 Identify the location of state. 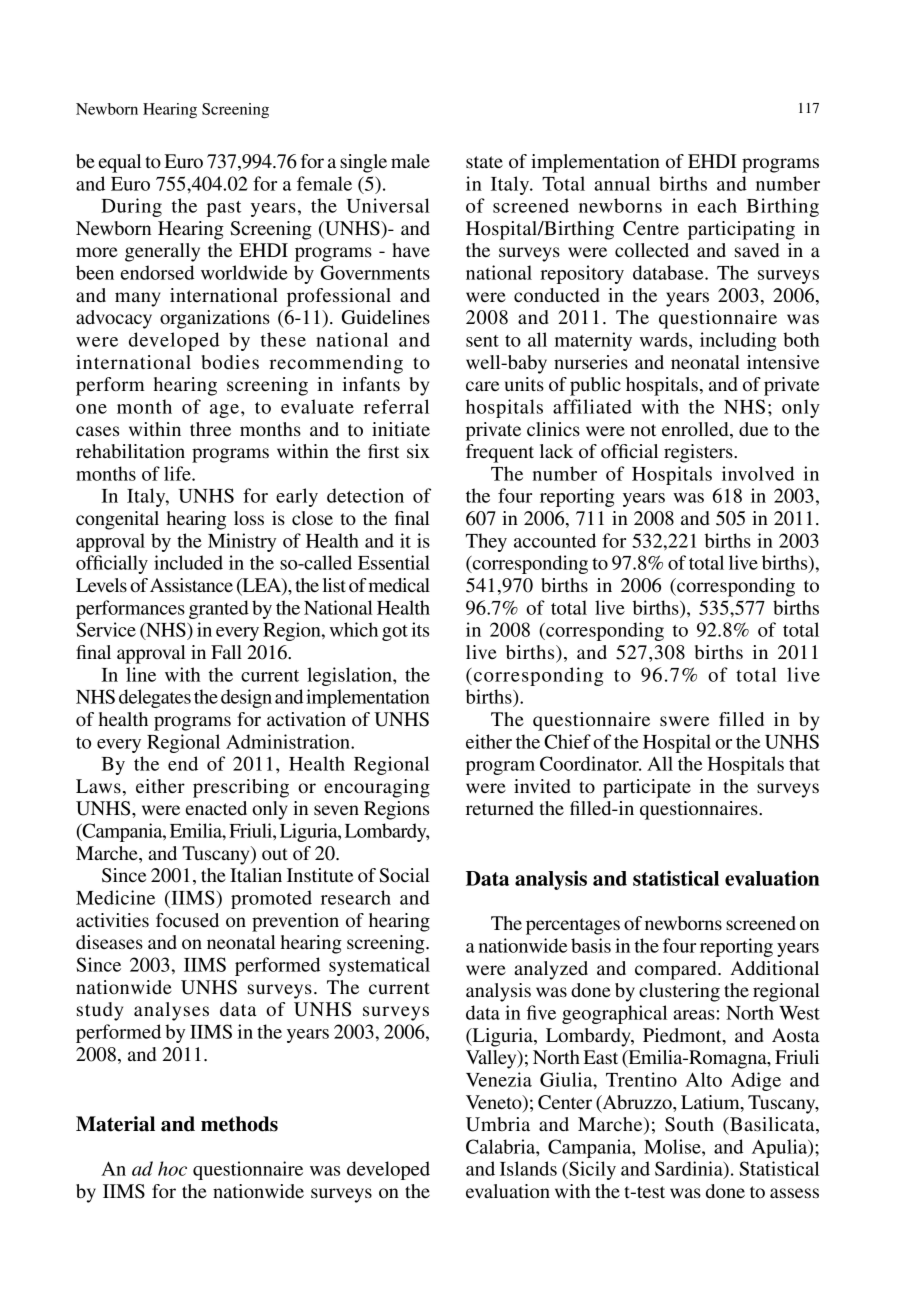
(484, 162).
